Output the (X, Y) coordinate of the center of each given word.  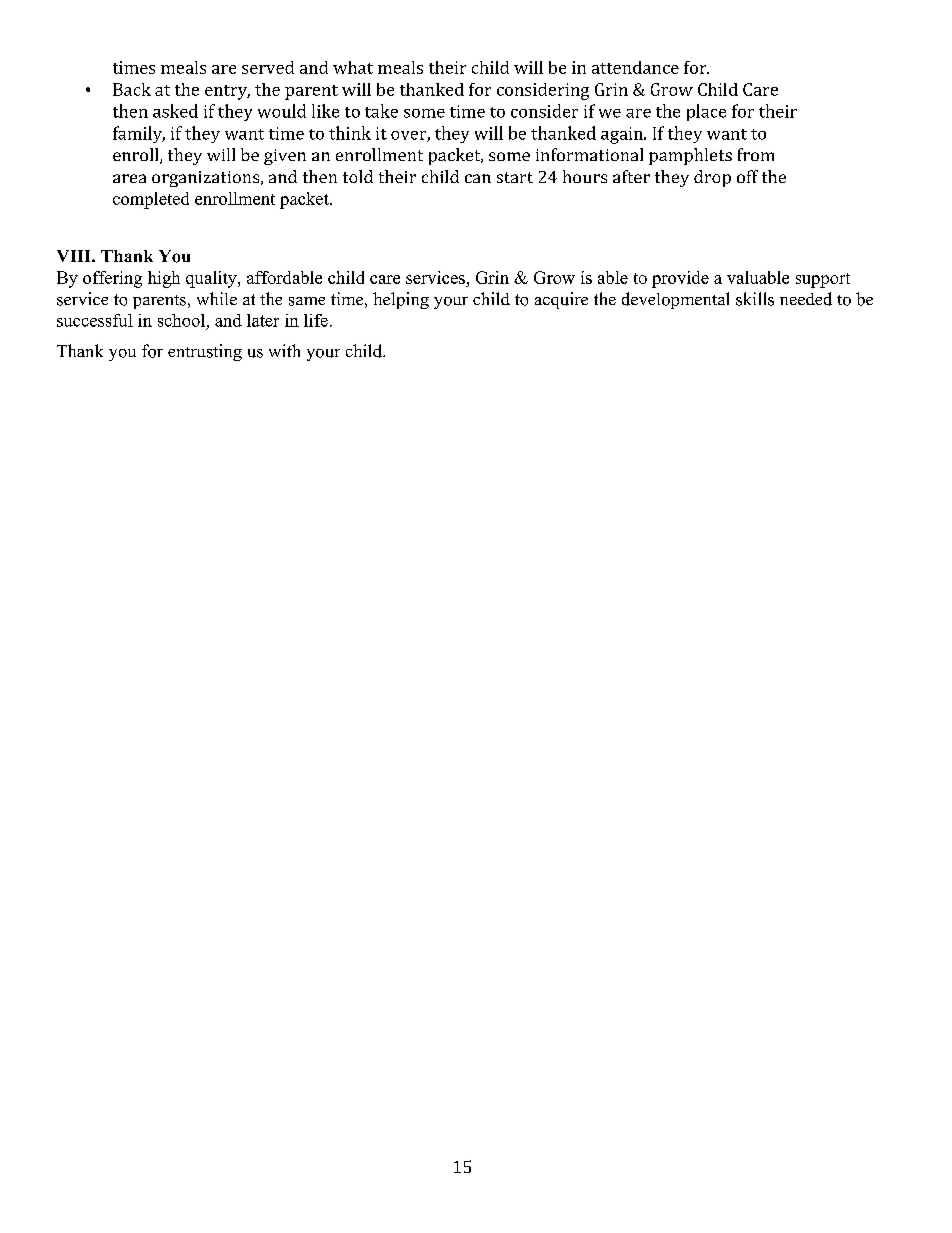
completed (151, 200)
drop (712, 178)
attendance (635, 67)
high (164, 279)
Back (132, 89)
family (139, 134)
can (478, 178)
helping (401, 300)
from (756, 154)
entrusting (205, 352)
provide (680, 279)
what (353, 67)
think (350, 133)
